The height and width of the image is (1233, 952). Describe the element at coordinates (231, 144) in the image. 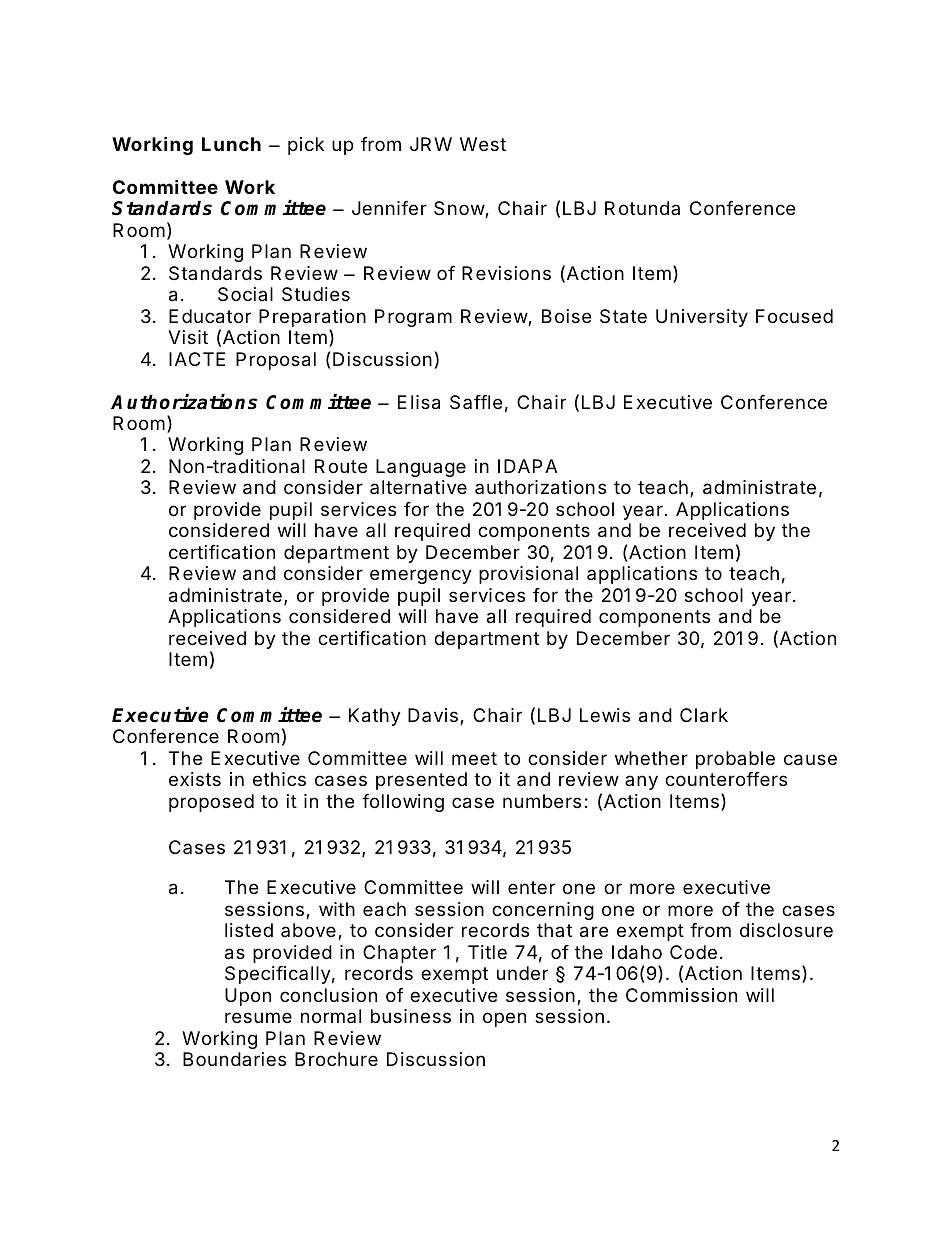

I see `Lunch` at that location.
